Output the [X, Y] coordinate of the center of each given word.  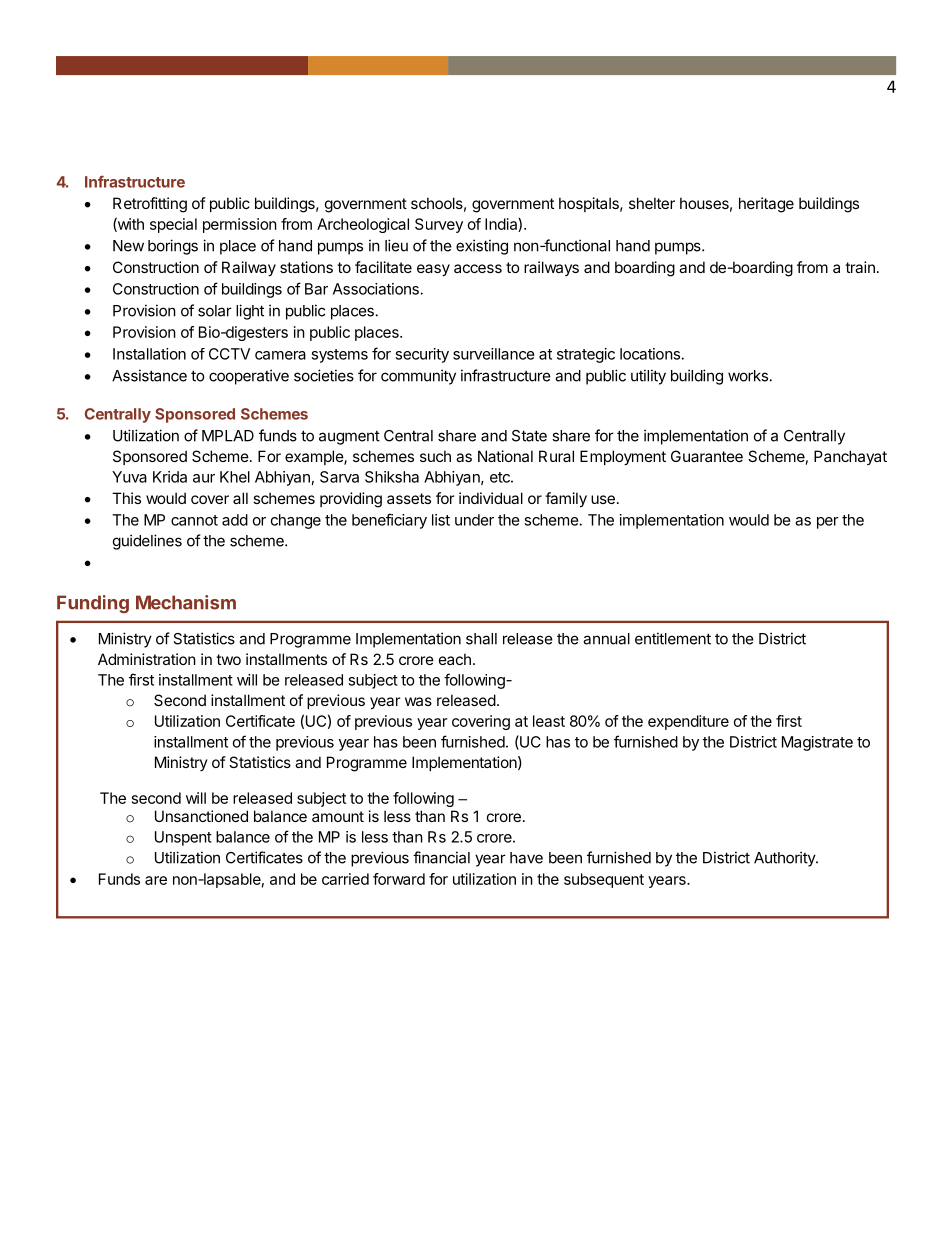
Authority [785, 859]
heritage [766, 205]
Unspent [183, 838]
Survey [439, 225]
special [173, 225]
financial [441, 857]
